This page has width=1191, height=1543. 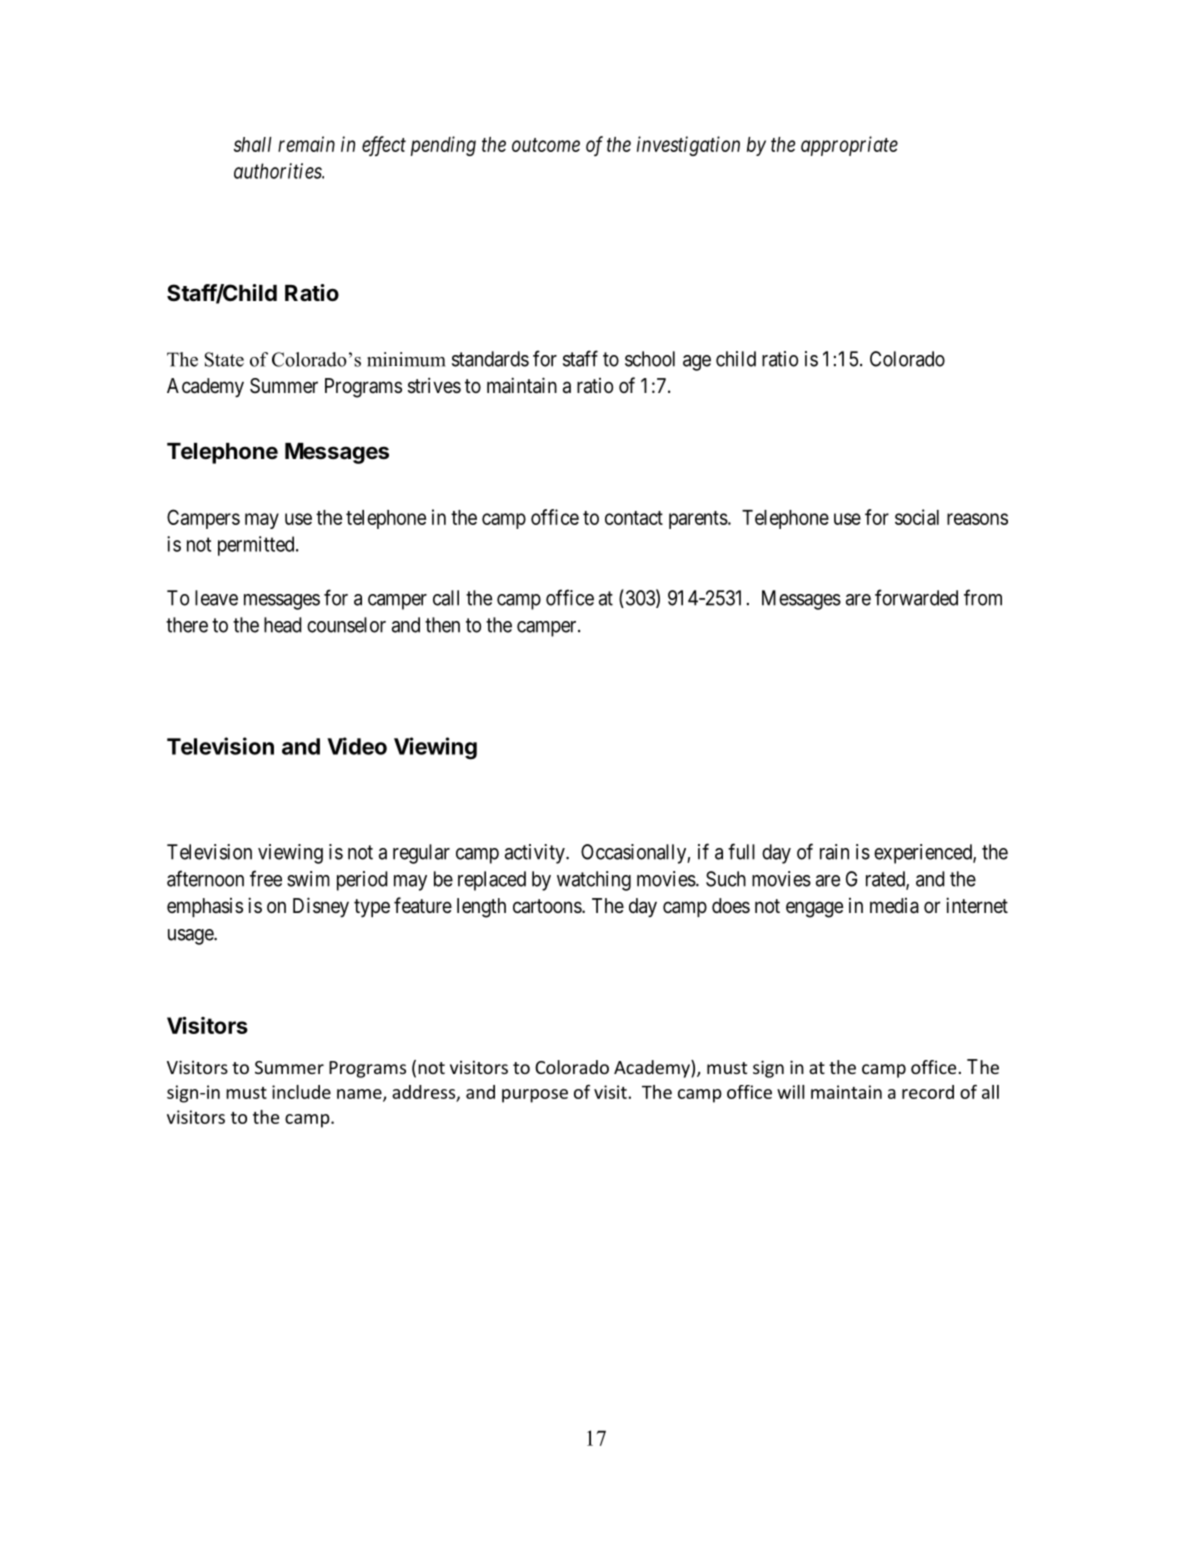 What do you see at coordinates (306, 144) in the page?
I see `remain` at bounding box center [306, 144].
